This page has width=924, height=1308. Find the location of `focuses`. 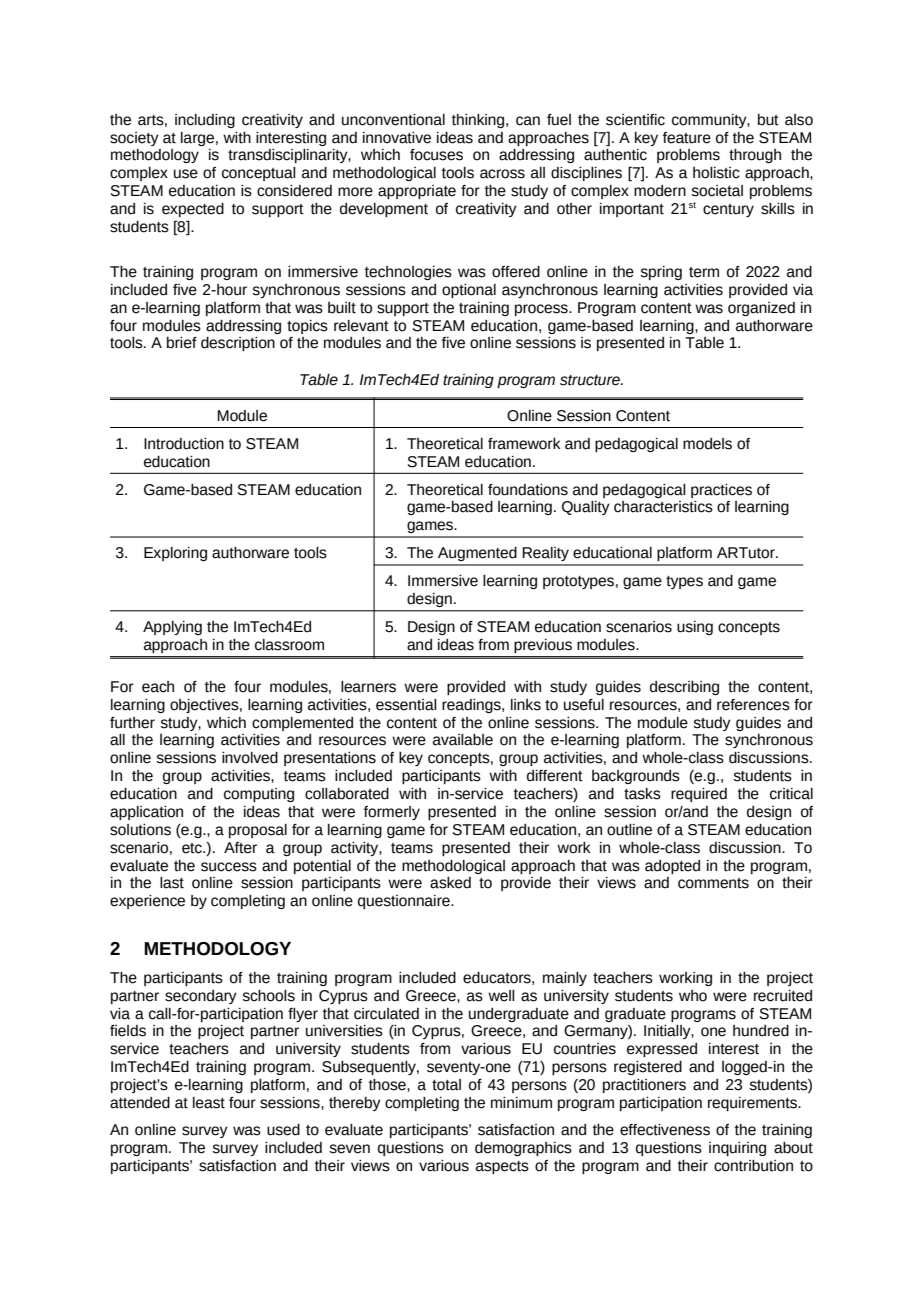

focuses is located at coordinates (436, 155).
